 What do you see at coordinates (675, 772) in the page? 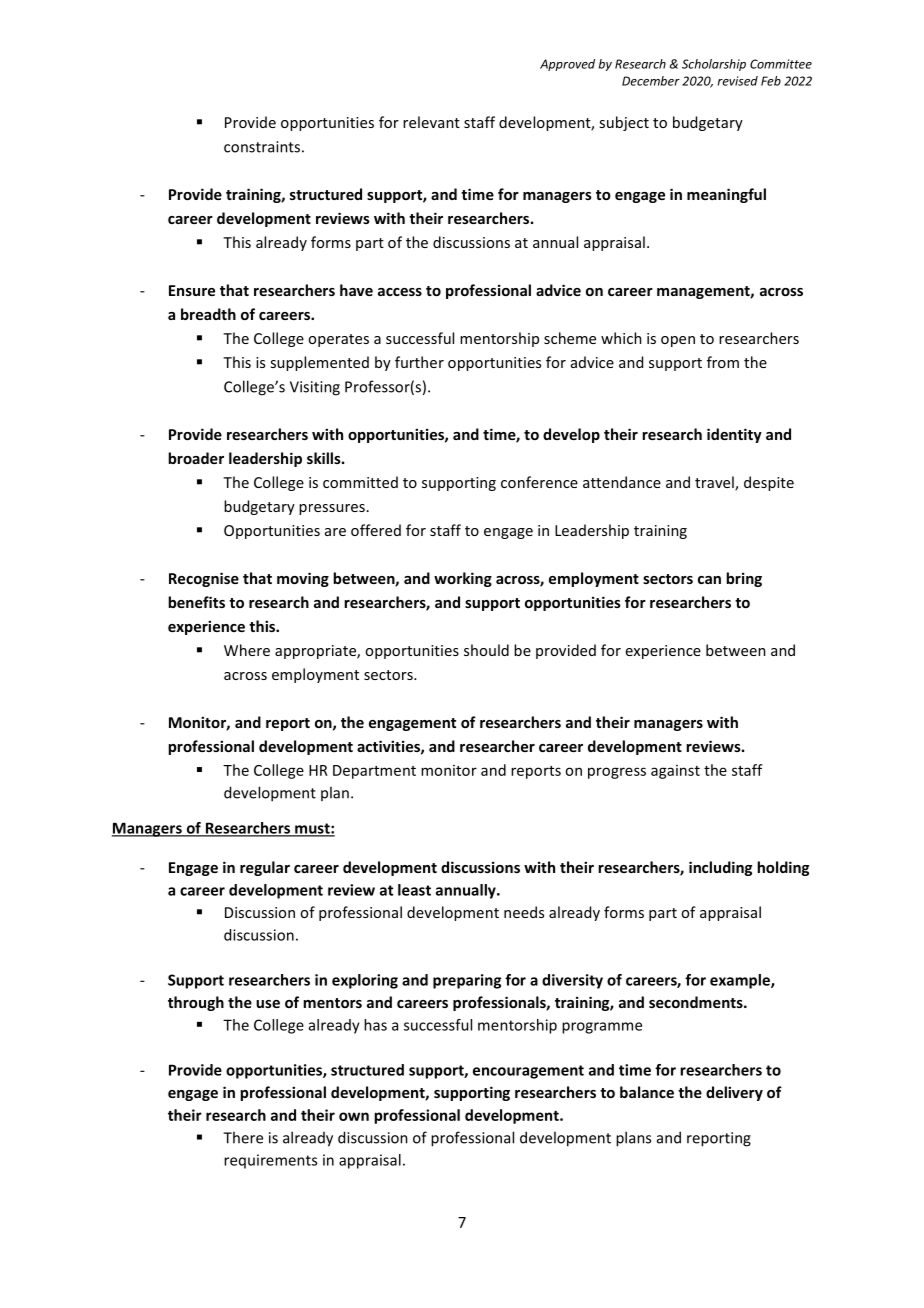
I see `against` at bounding box center [675, 772].
